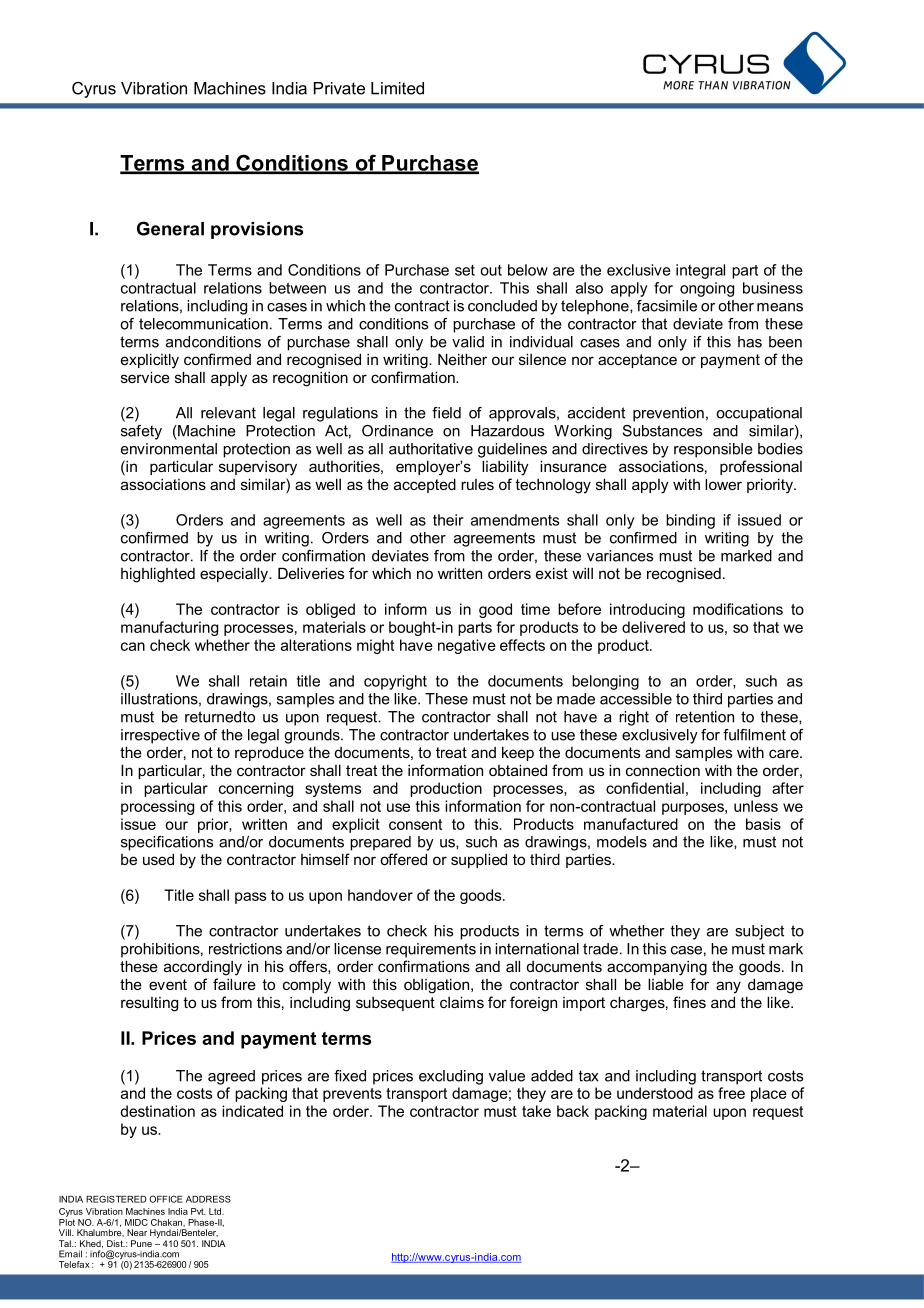 The height and width of the screenshot is (1308, 924). I want to click on Limited, so click(397, 88).
